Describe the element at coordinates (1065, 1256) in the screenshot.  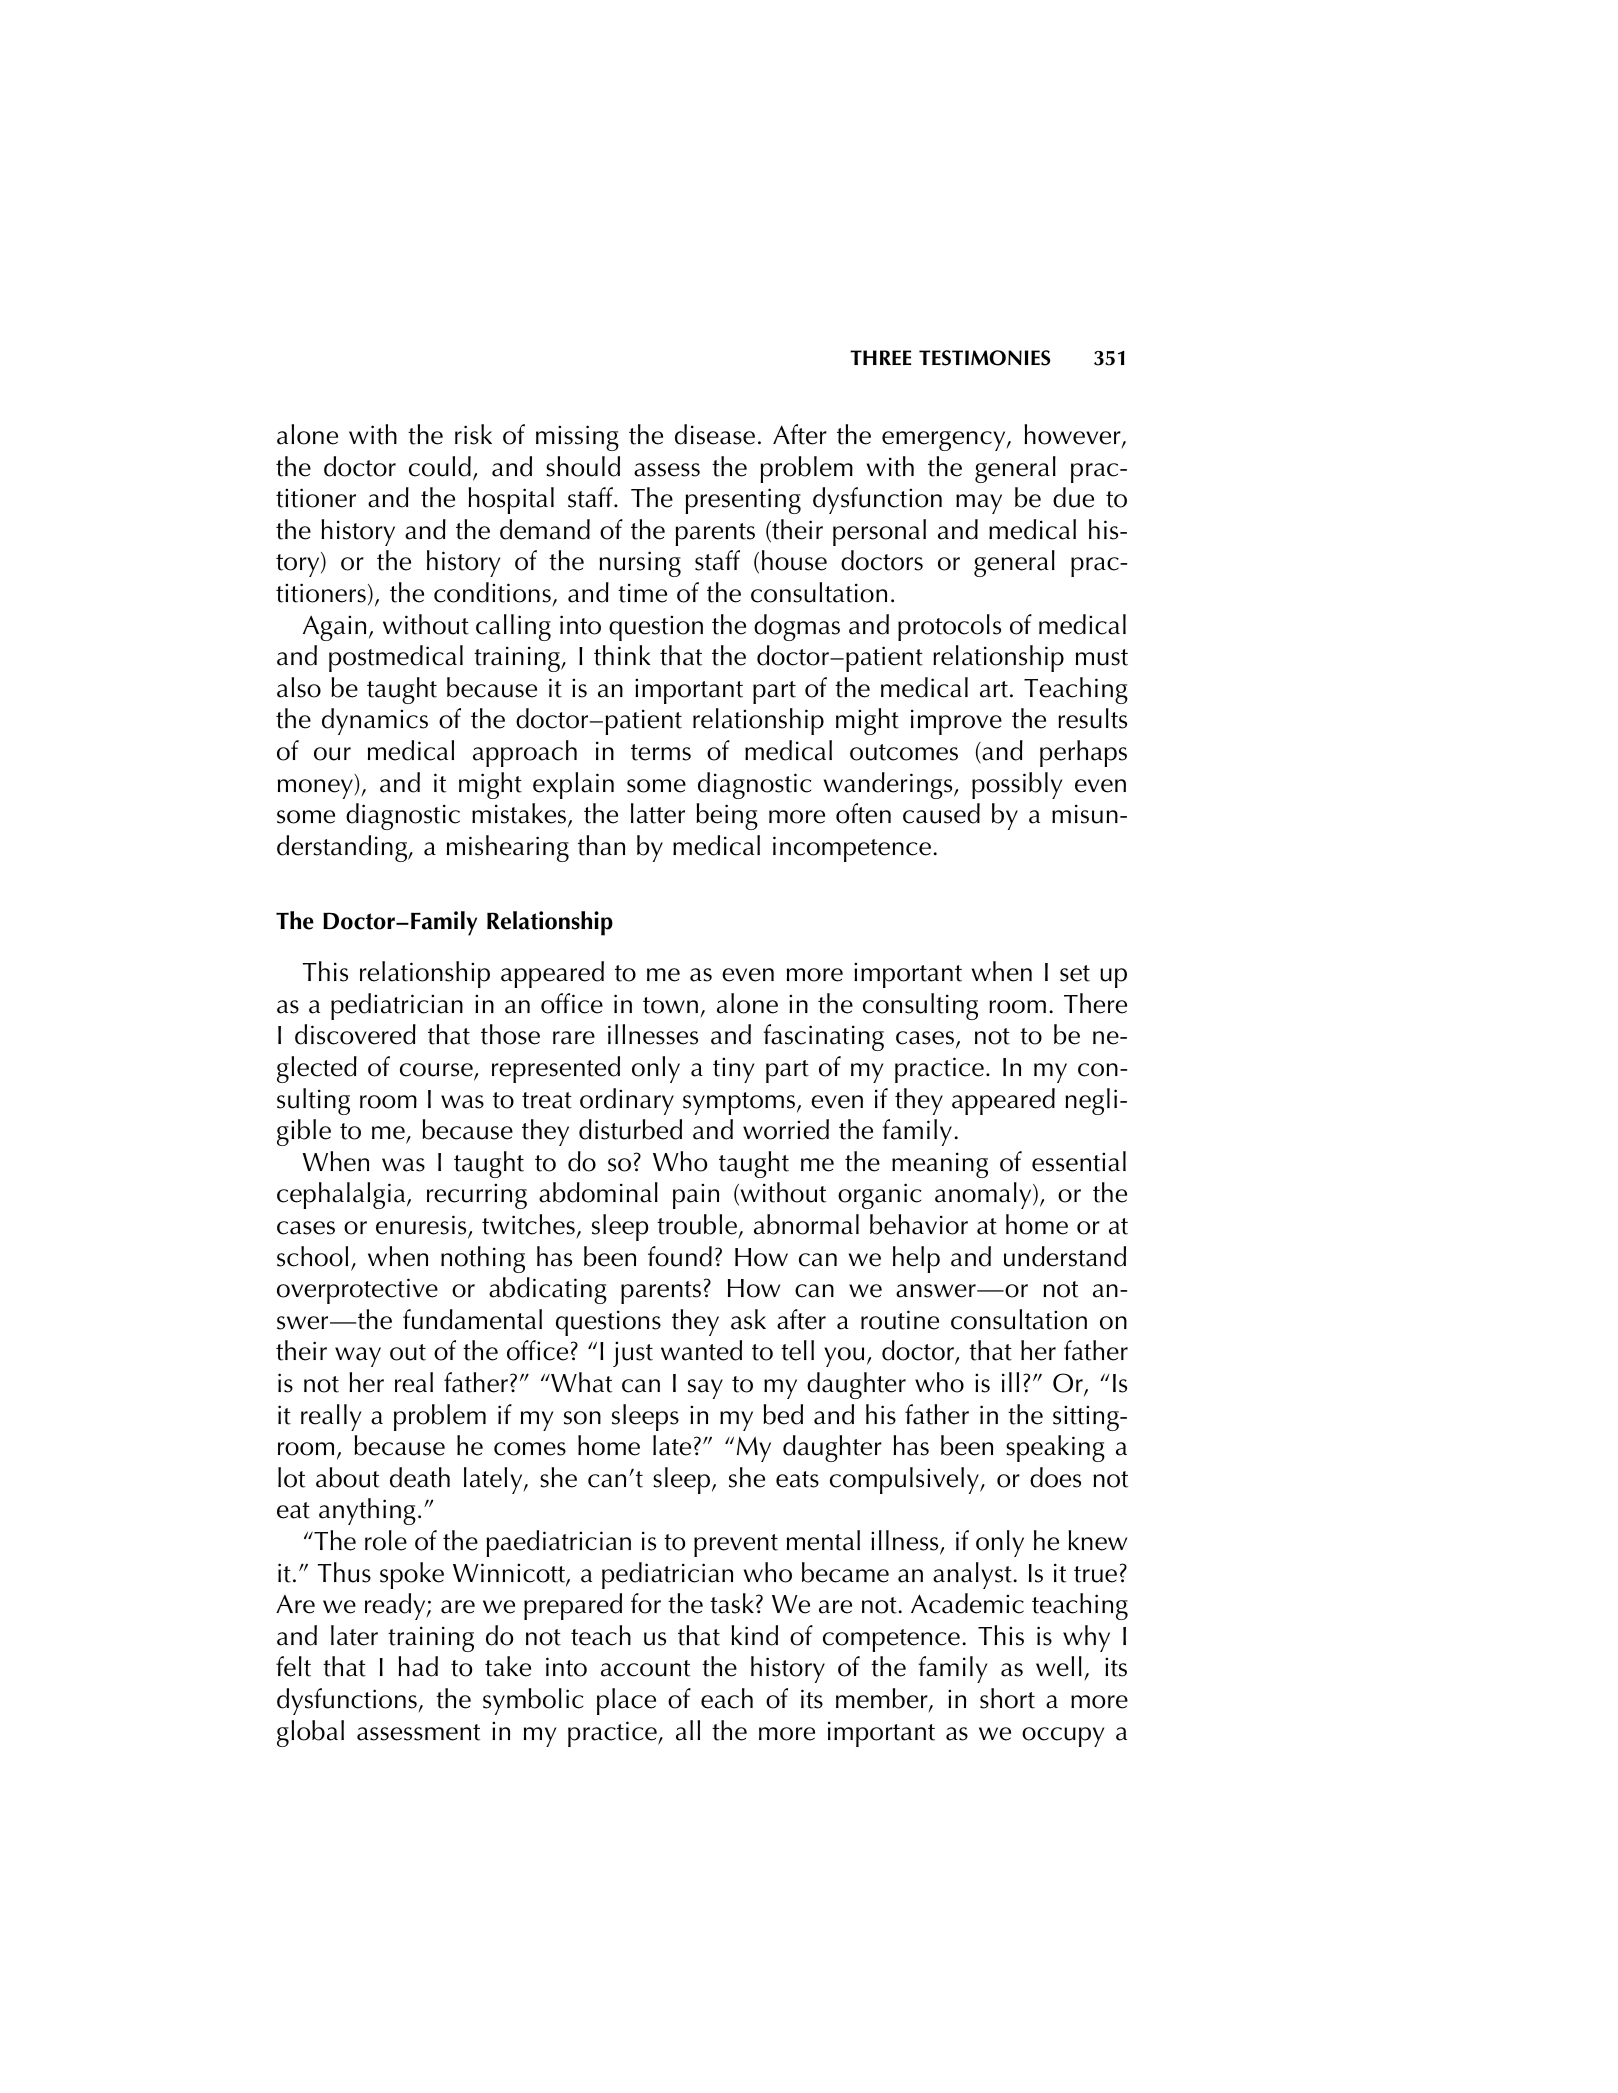
I see `understand` at that location.
